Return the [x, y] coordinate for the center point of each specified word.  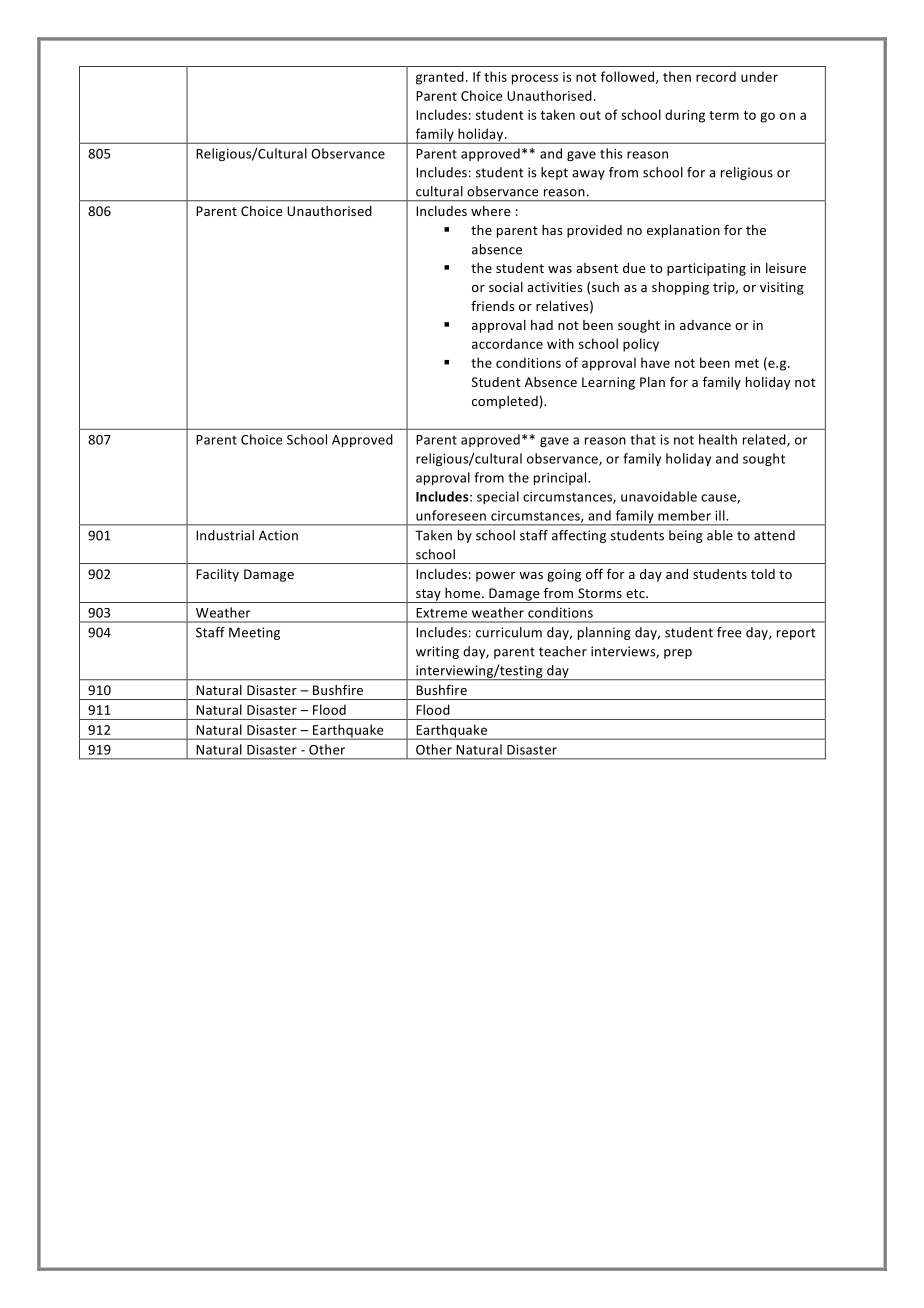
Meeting [254, 633]
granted [440, 78]
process [535, 79]
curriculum [509, 632]
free [729, 632]
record [716, 76]
